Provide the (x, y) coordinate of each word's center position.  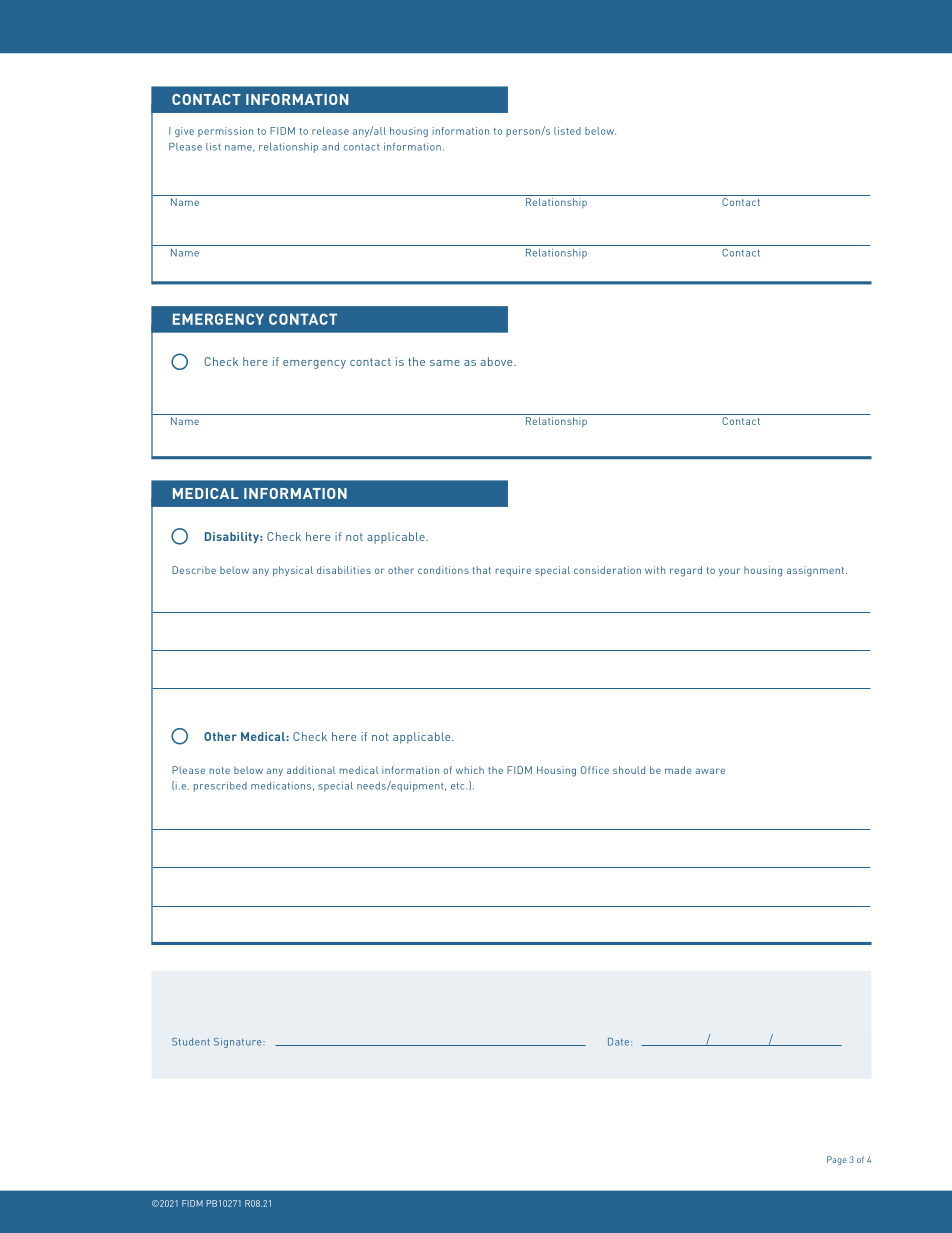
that (482, 570)
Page (836, 1160)
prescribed (220, 787)
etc (457, 786)
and (330, 147)
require (513, 571)
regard (686, 571)
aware (710, 771)
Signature (239, 1043)
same (445, 363)
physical (293, 571)
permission (225, 132)
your (729, 572)
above (498, 361)
